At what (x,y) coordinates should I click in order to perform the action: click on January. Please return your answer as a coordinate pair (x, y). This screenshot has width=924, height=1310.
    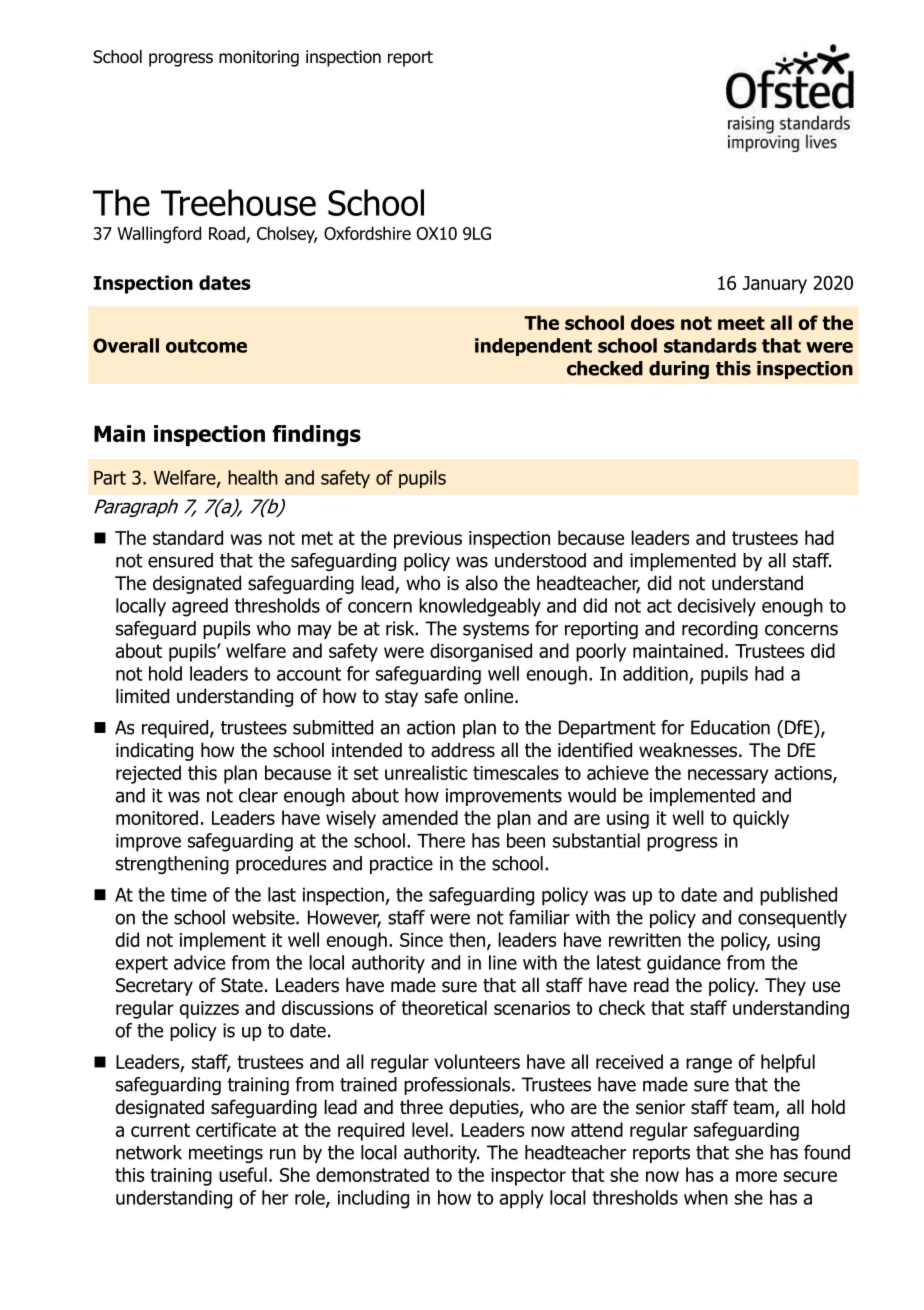
    Looking at the image, I should click on (775, 285).
